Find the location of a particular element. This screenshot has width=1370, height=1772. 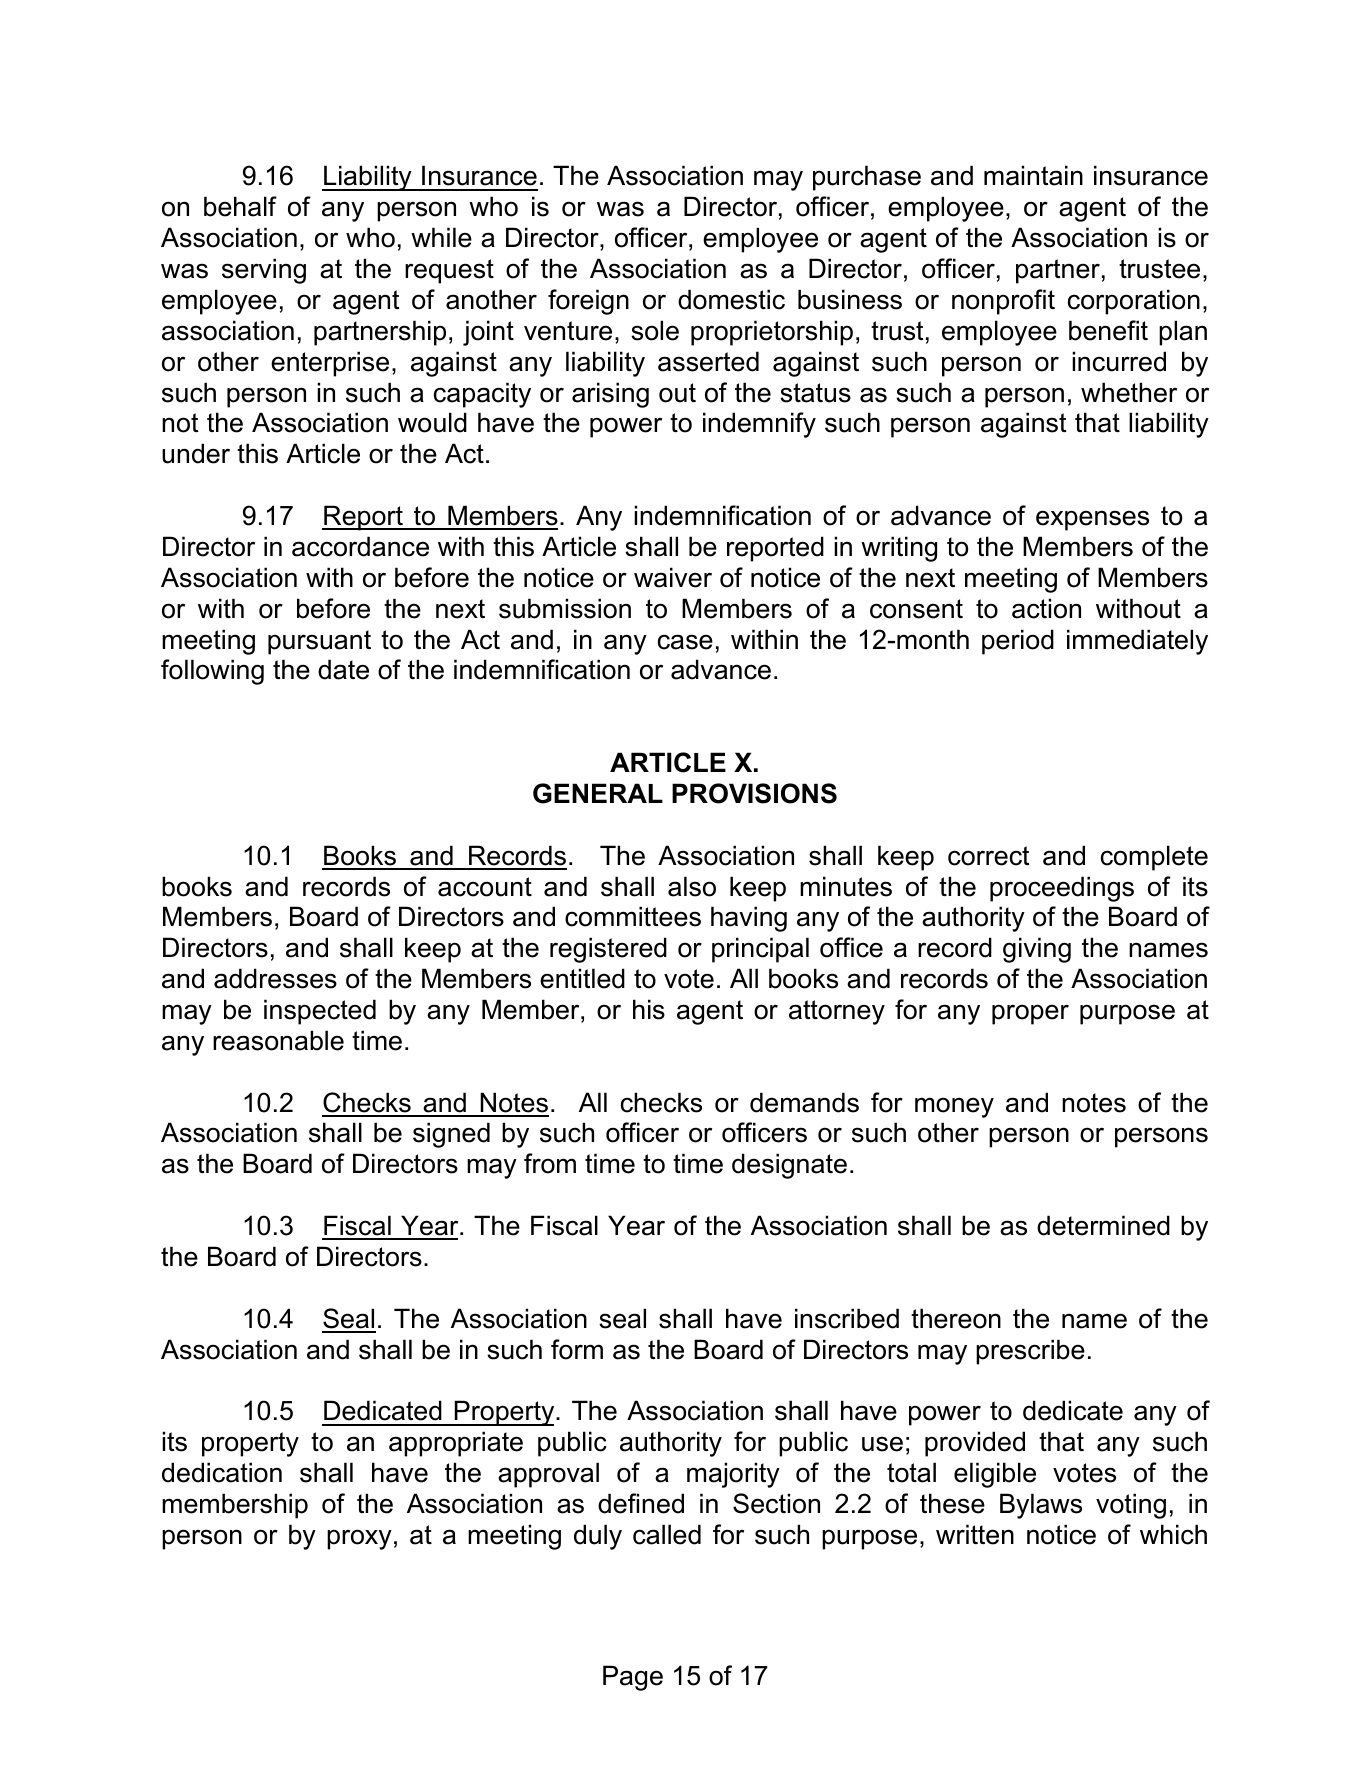

form is located at coordinates (577, 1349).
